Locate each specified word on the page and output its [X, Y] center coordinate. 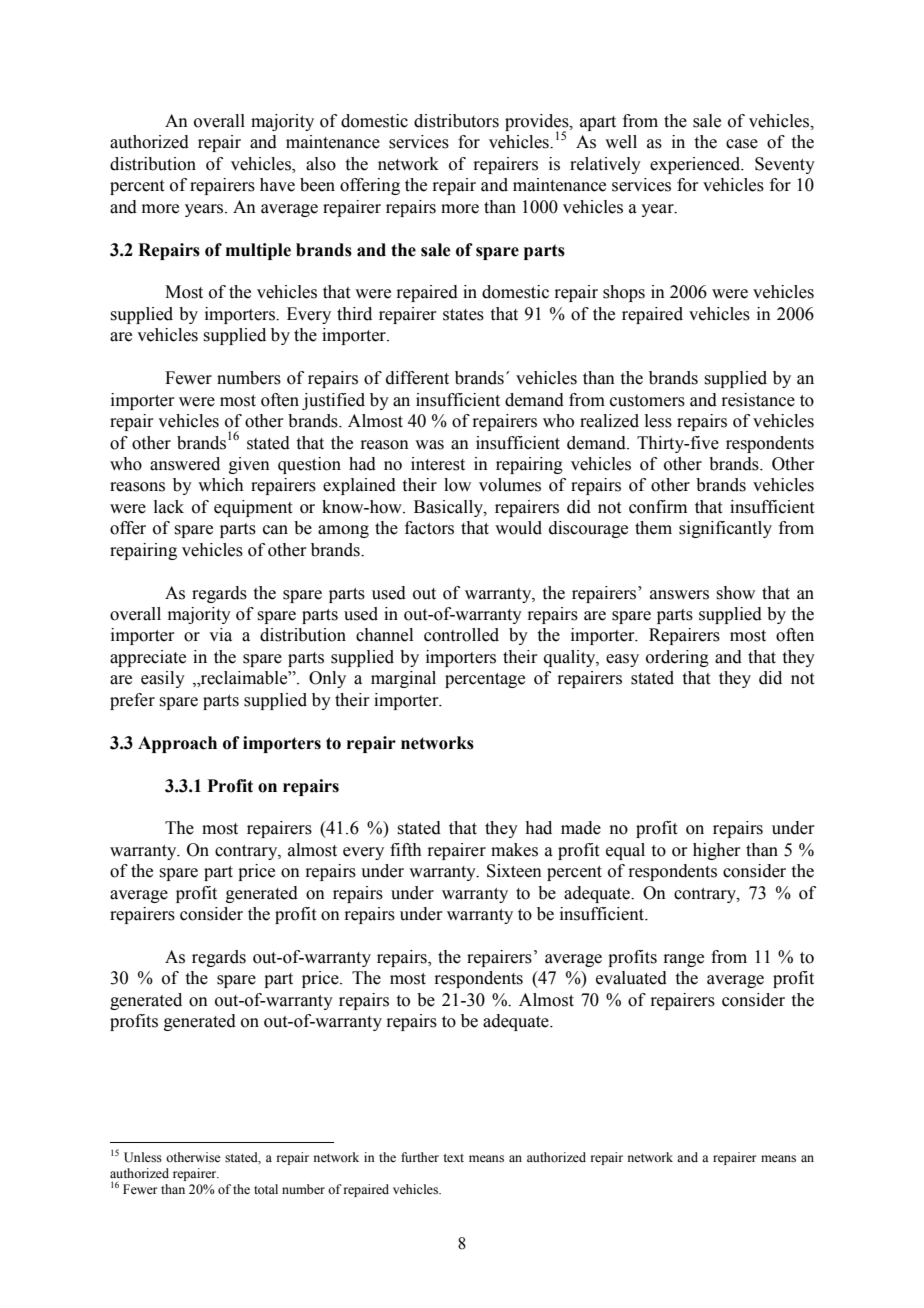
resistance [758, 400]
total [266, 1189]
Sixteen [514, 871]
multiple [258, 251]
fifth [406, 850]
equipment [253, 508]
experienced [696, 165]
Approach [177, 744]
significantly [725, 529]
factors [429, 528]
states [463, 315]
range [683, 960]
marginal [403, 679]
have [277, 185]
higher [716, 851]
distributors [456, 121]
